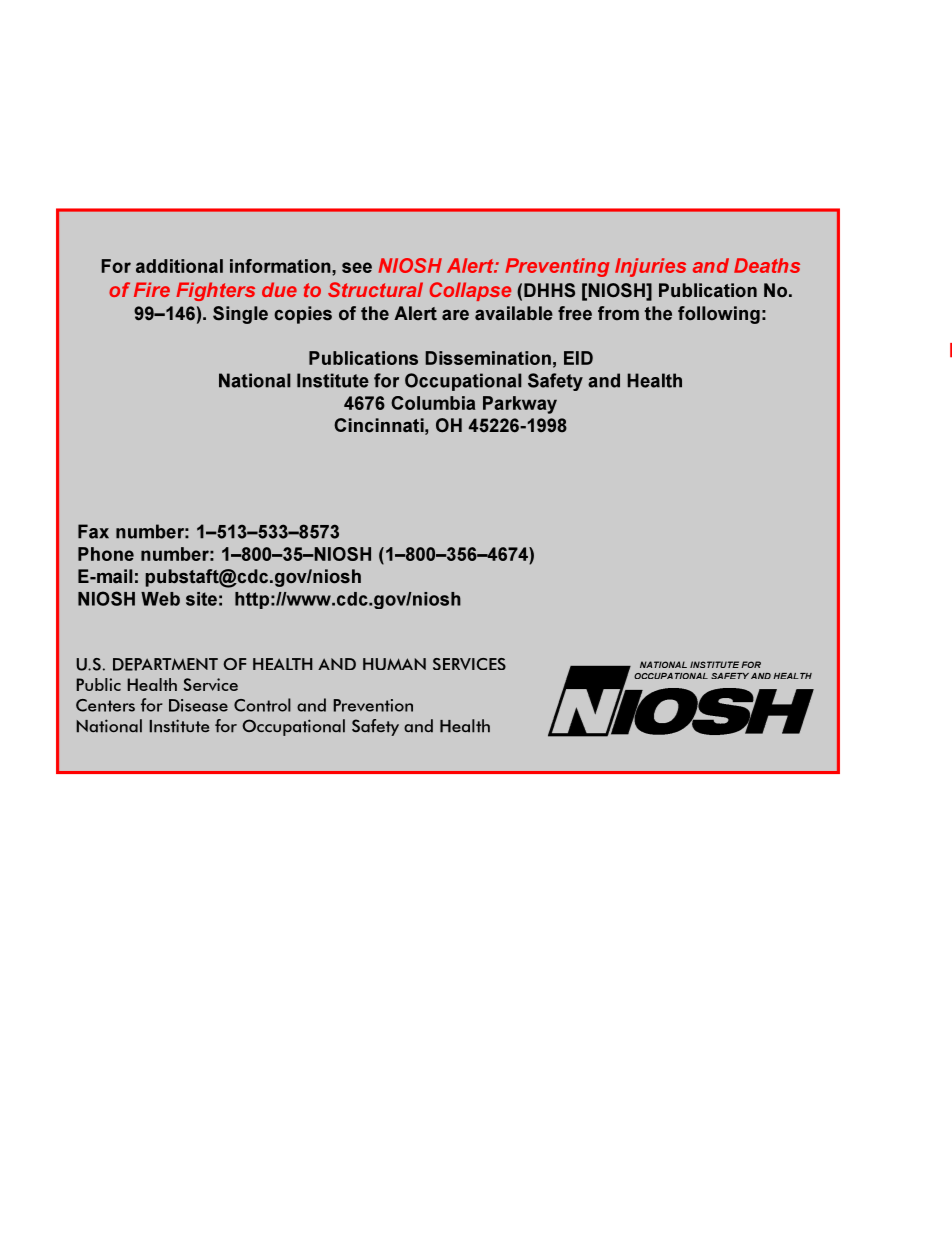 The width and height of the screenshot is (952, 1233). What do you see at coordinates (179, 266) in the screenshot?
I see `additional` at bounding box center [179, 266].
